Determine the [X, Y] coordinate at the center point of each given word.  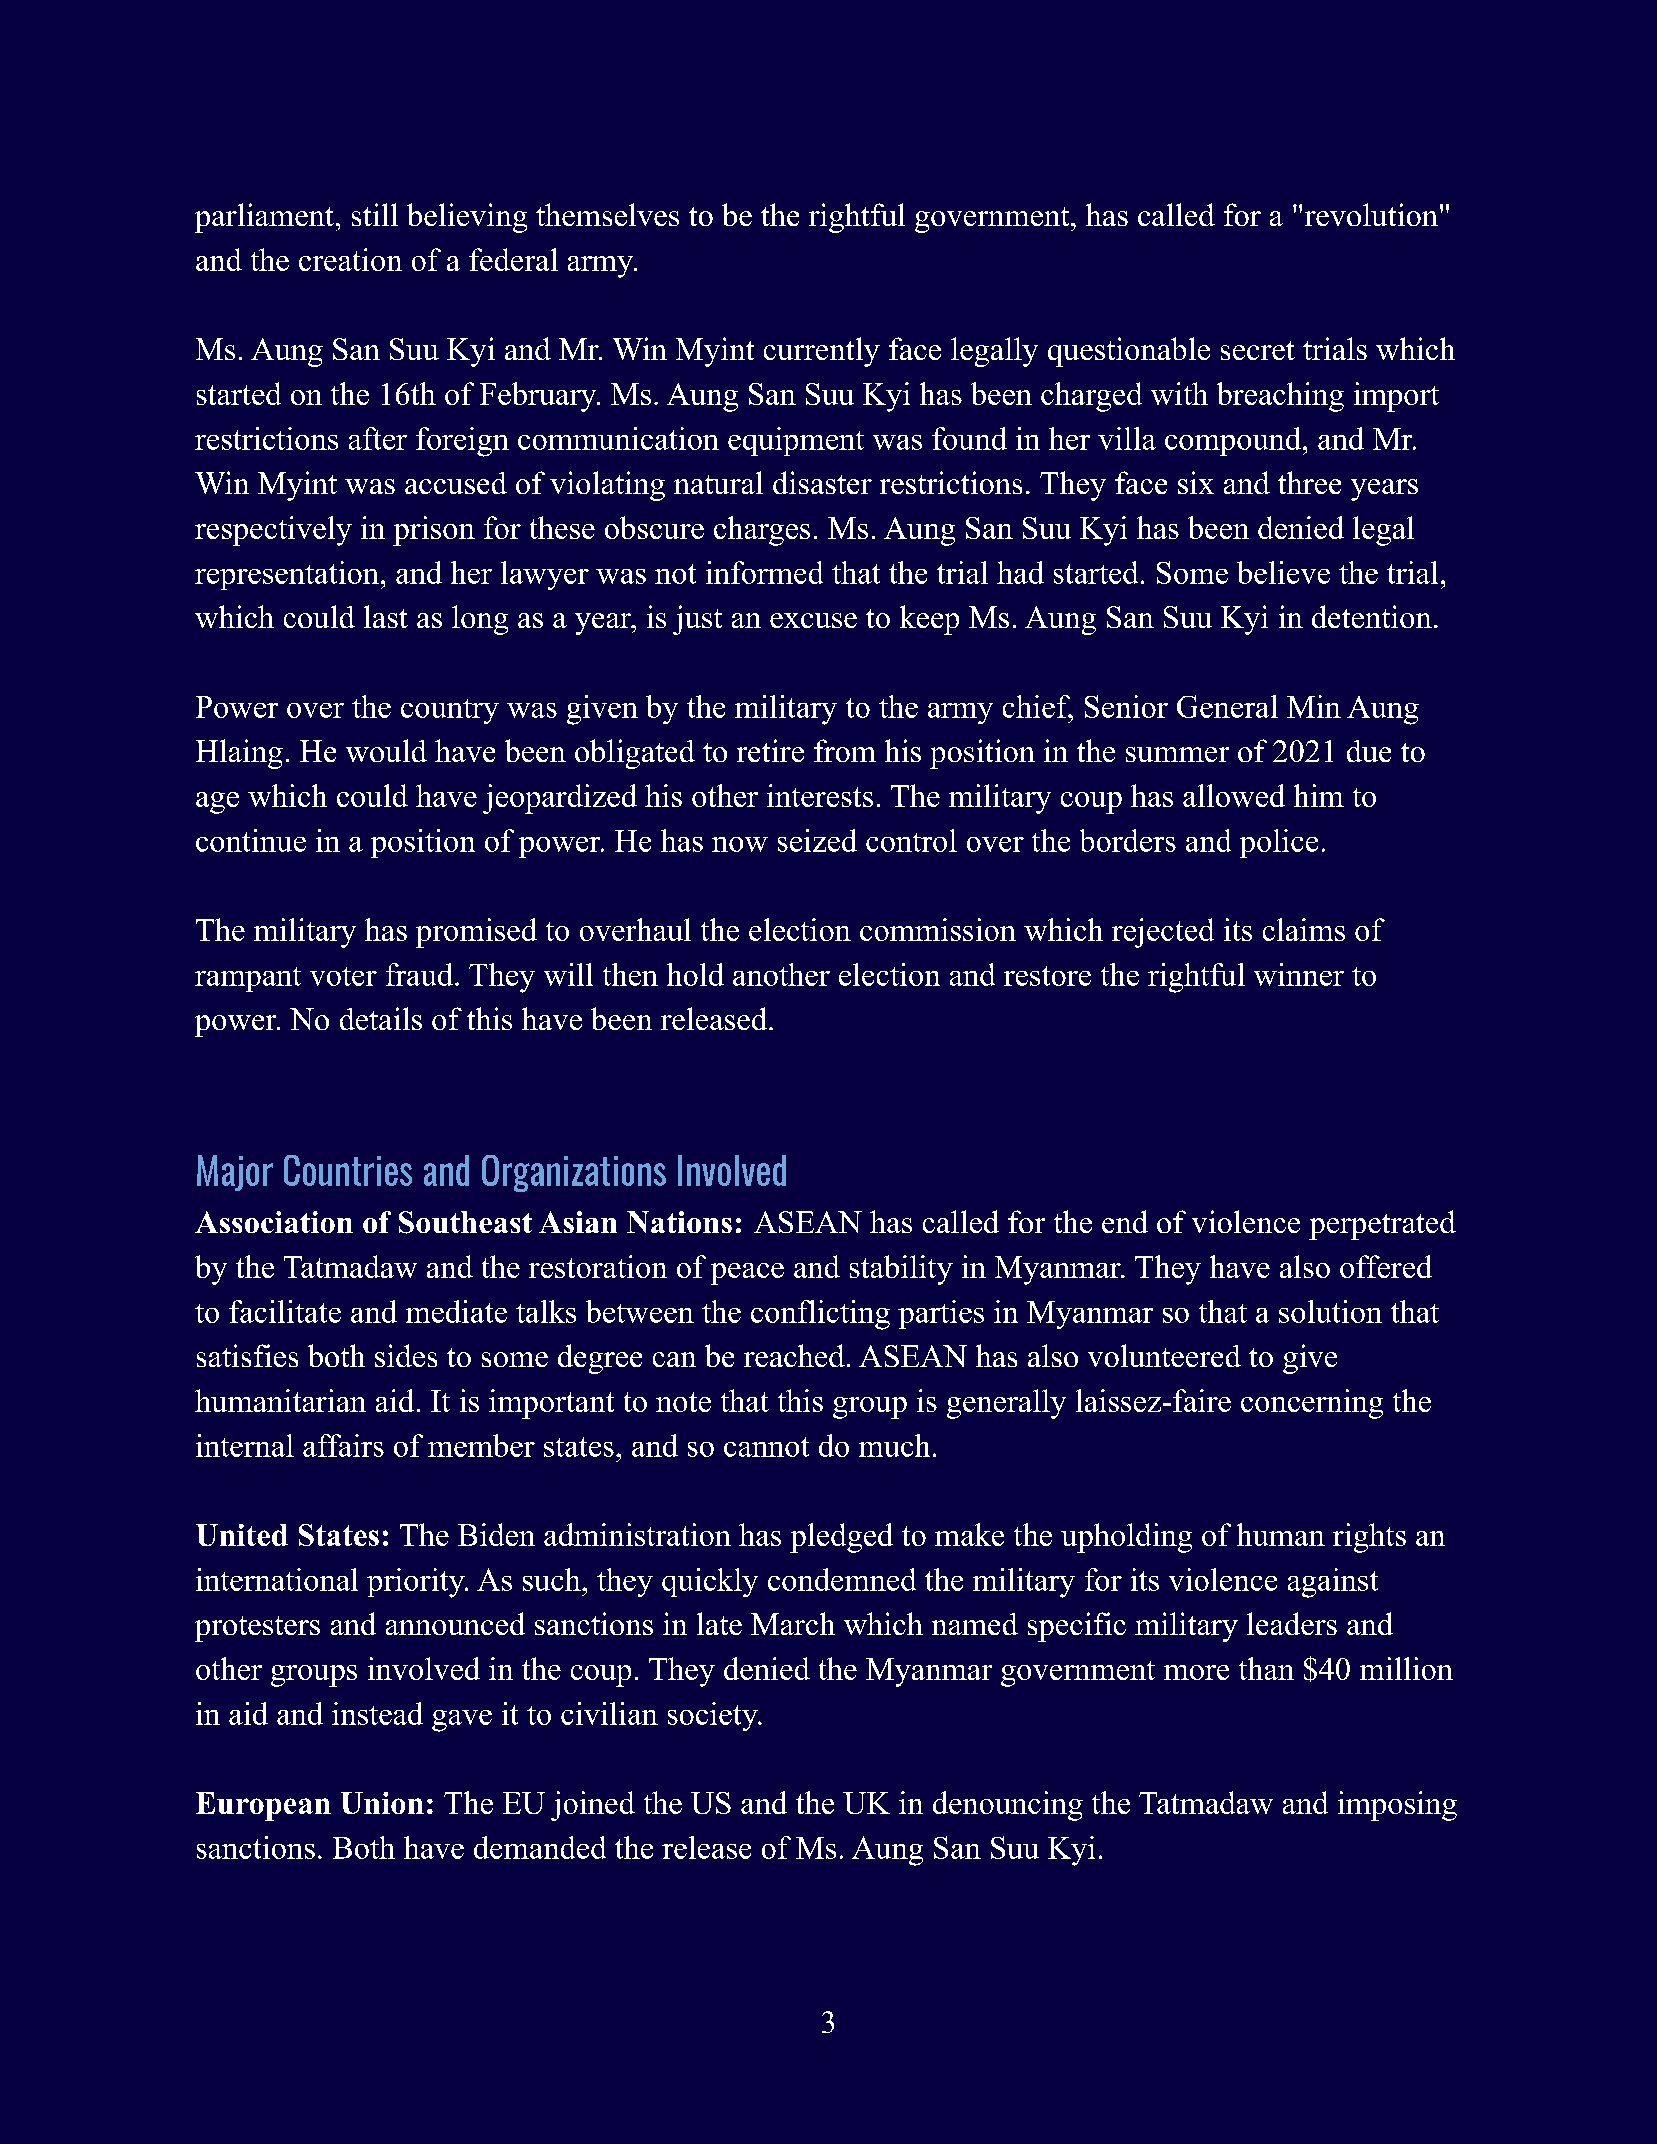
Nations [679, 1222]
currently [822, 352]
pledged [841, 1538]
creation [350, 259]
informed [764, 572]
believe [1283, 572]
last [386, 616]
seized [817, 840]
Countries [348, 1170]
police [1279, 843]
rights [1369, 1538]
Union [382, 1803]
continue [251, 840]
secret [1258, 350]
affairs [343, 1445]
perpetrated [1382, 1225]
